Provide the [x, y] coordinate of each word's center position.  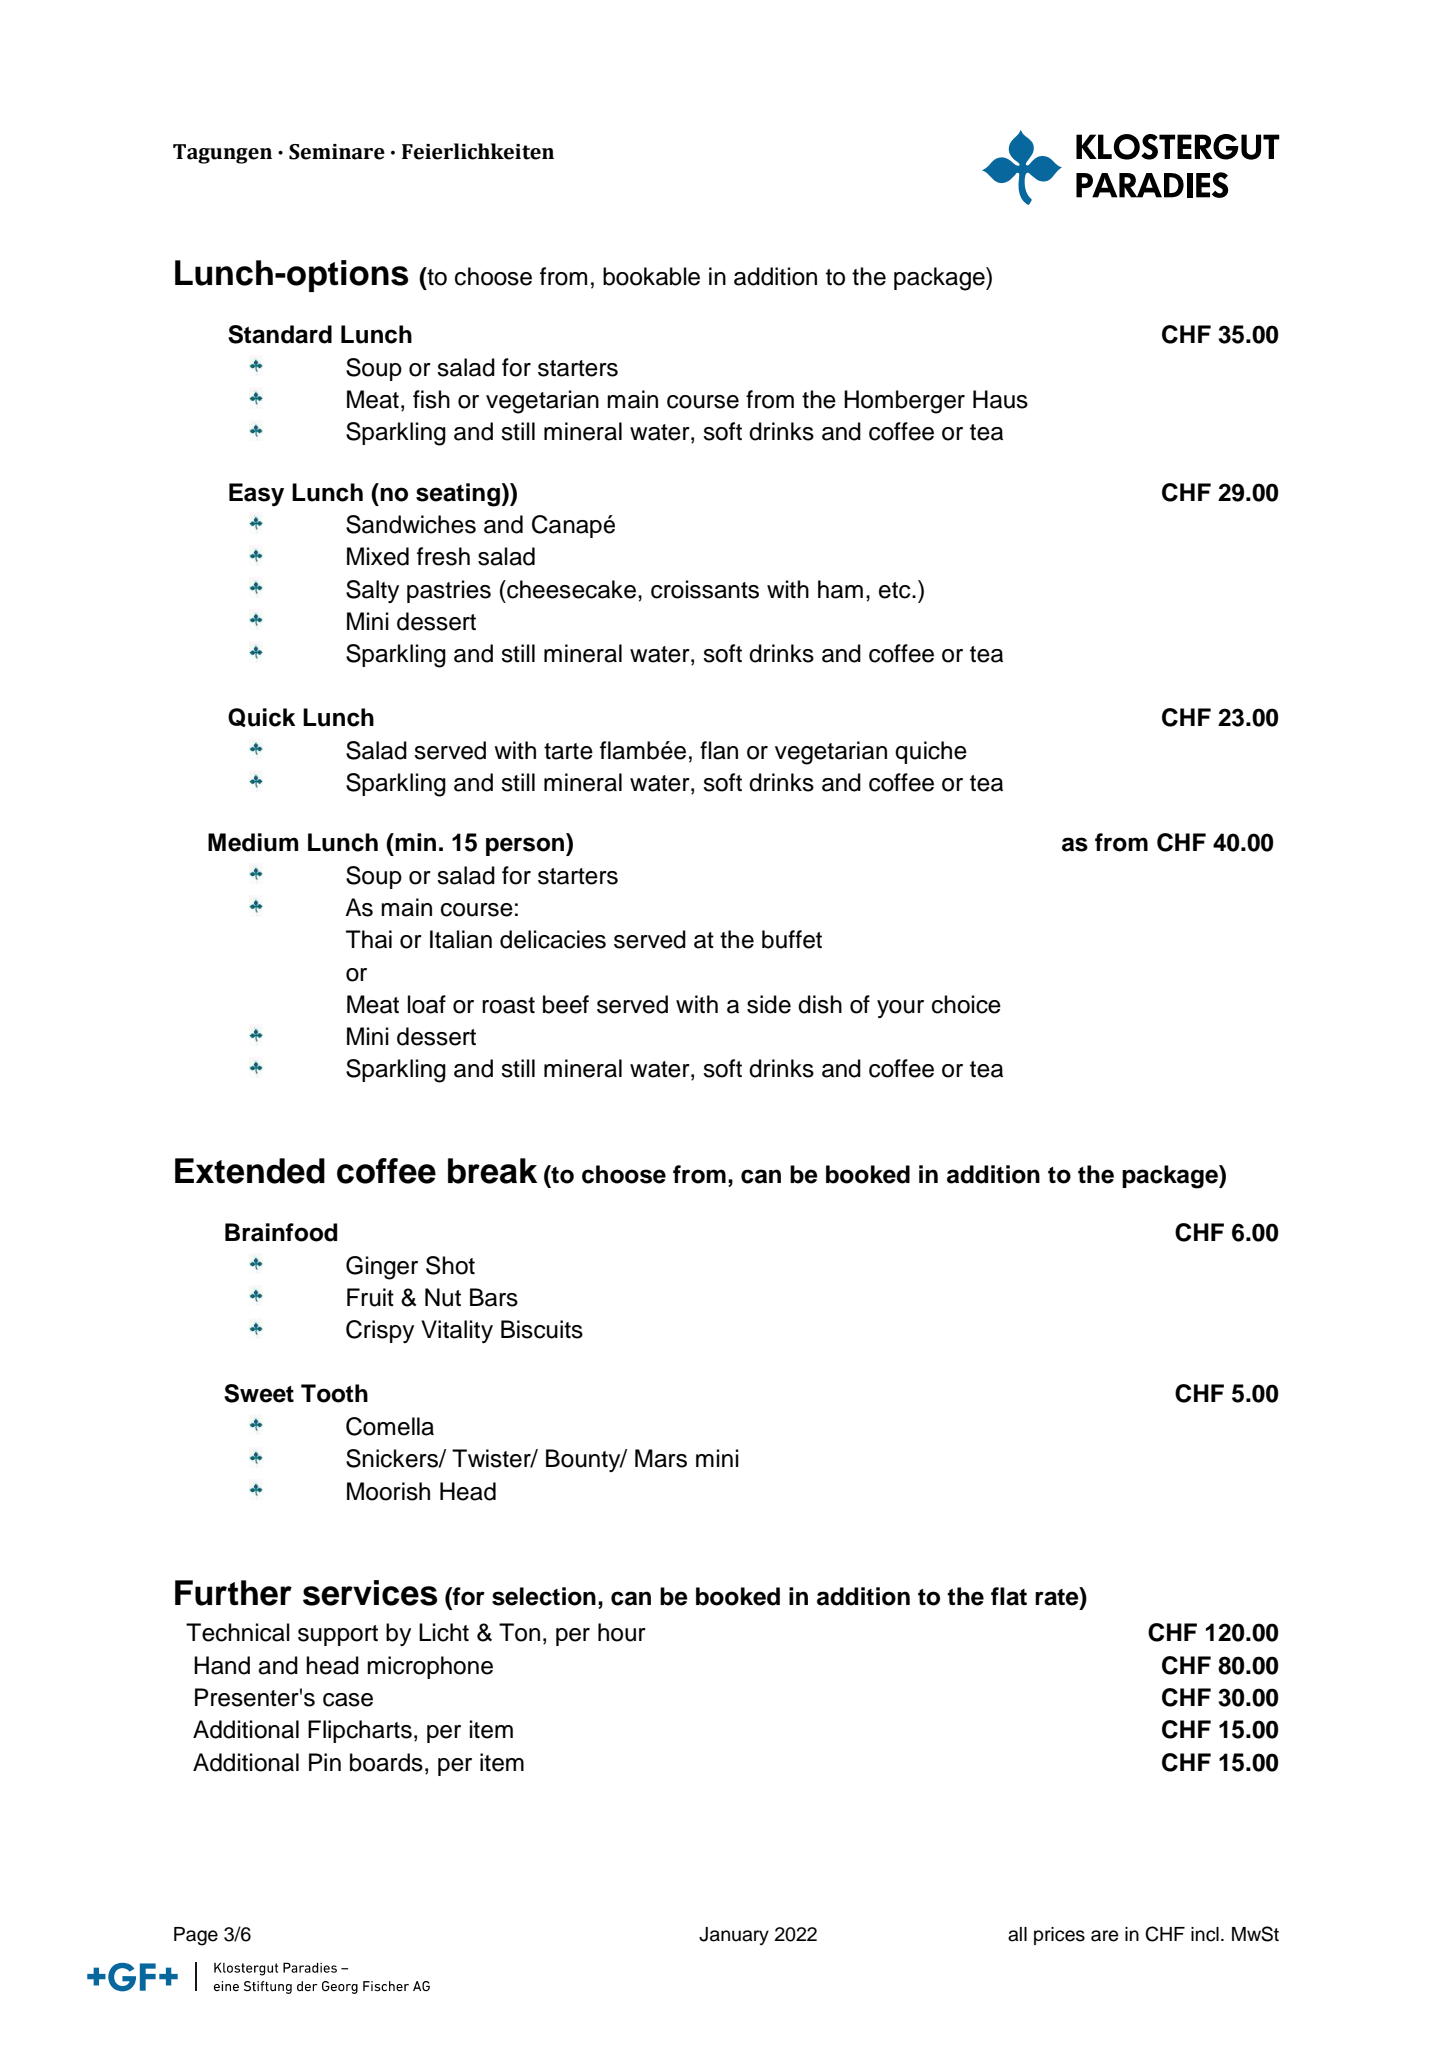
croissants [705, 589]
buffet [792, 939]
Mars [661, 1458]
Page [196, 1936]
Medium [253, 842]
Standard [280, 334]
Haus [1000, 399]
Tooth [334, 1393]
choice [966, 1004]
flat [1009, 1596]
